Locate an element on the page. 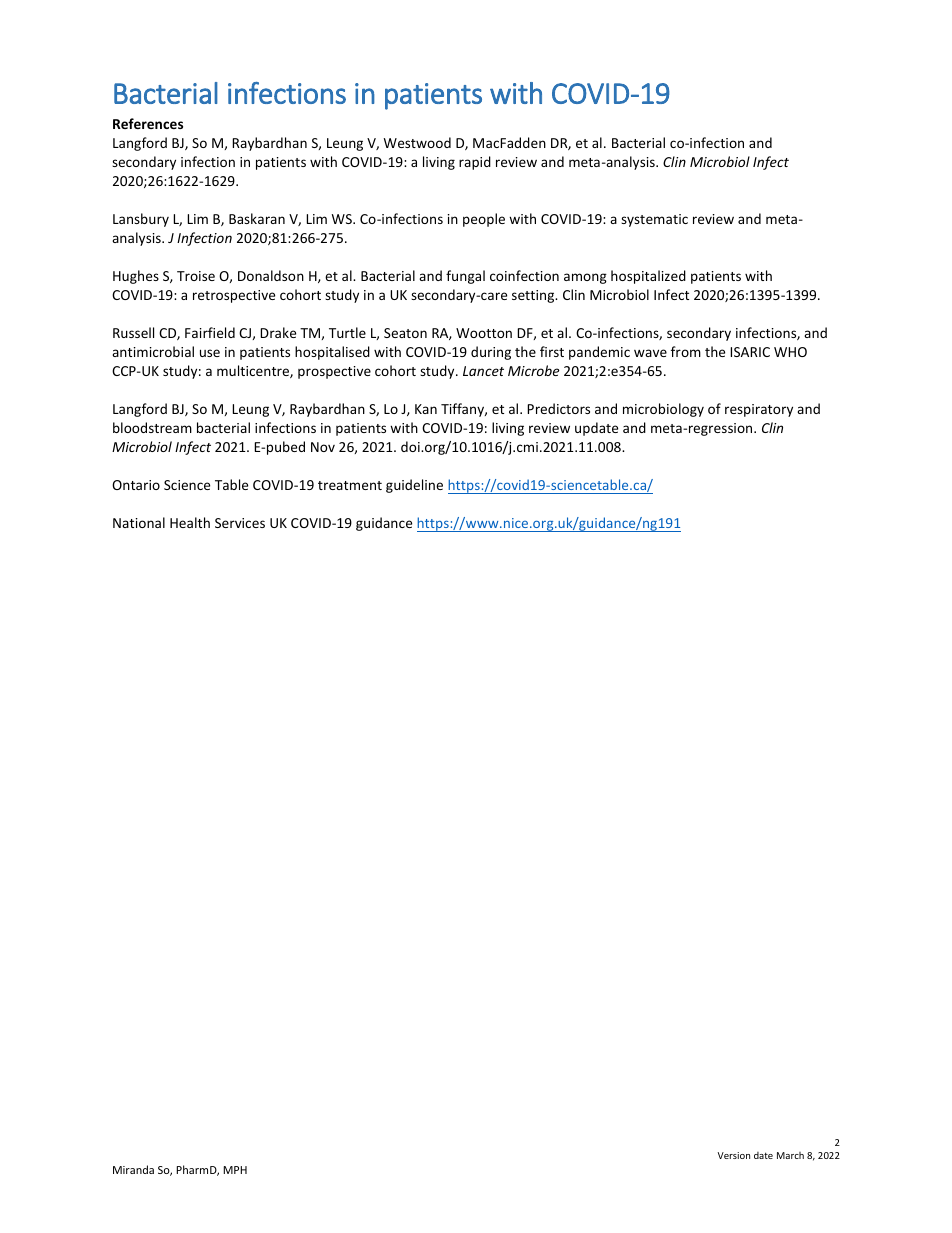  March is located at coordinates (790, 1155).
